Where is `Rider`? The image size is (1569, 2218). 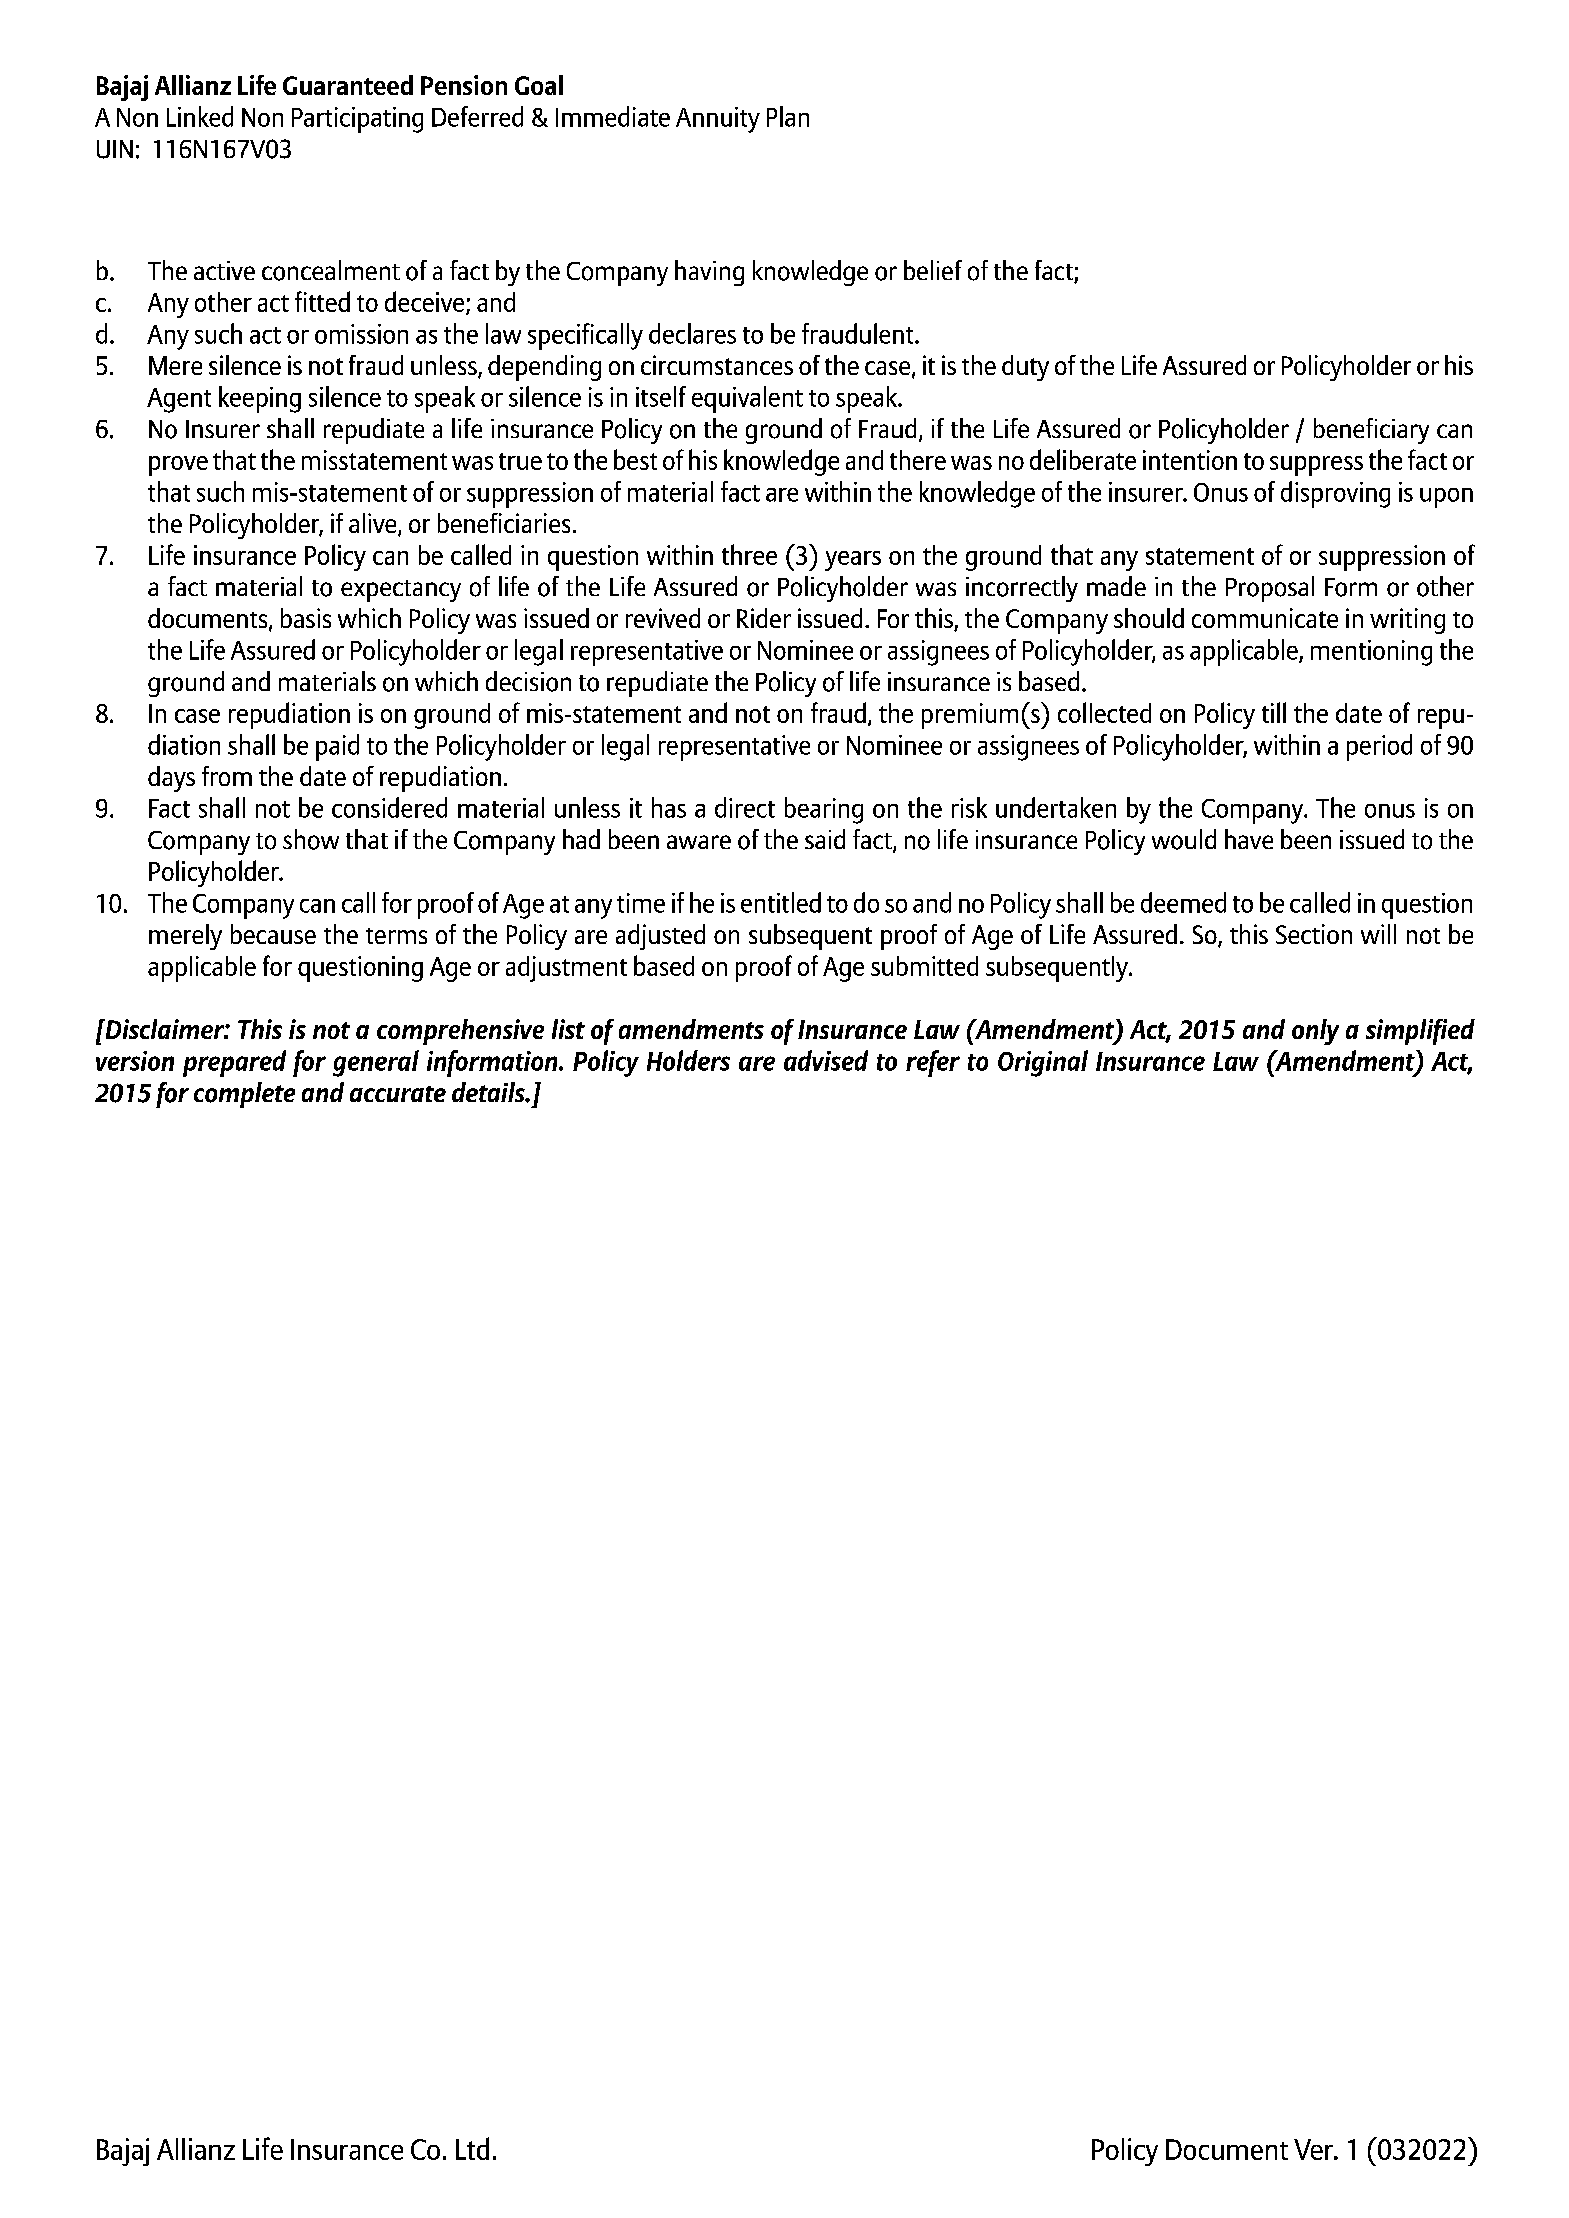 Rider is located at coordinates (764, 618).
